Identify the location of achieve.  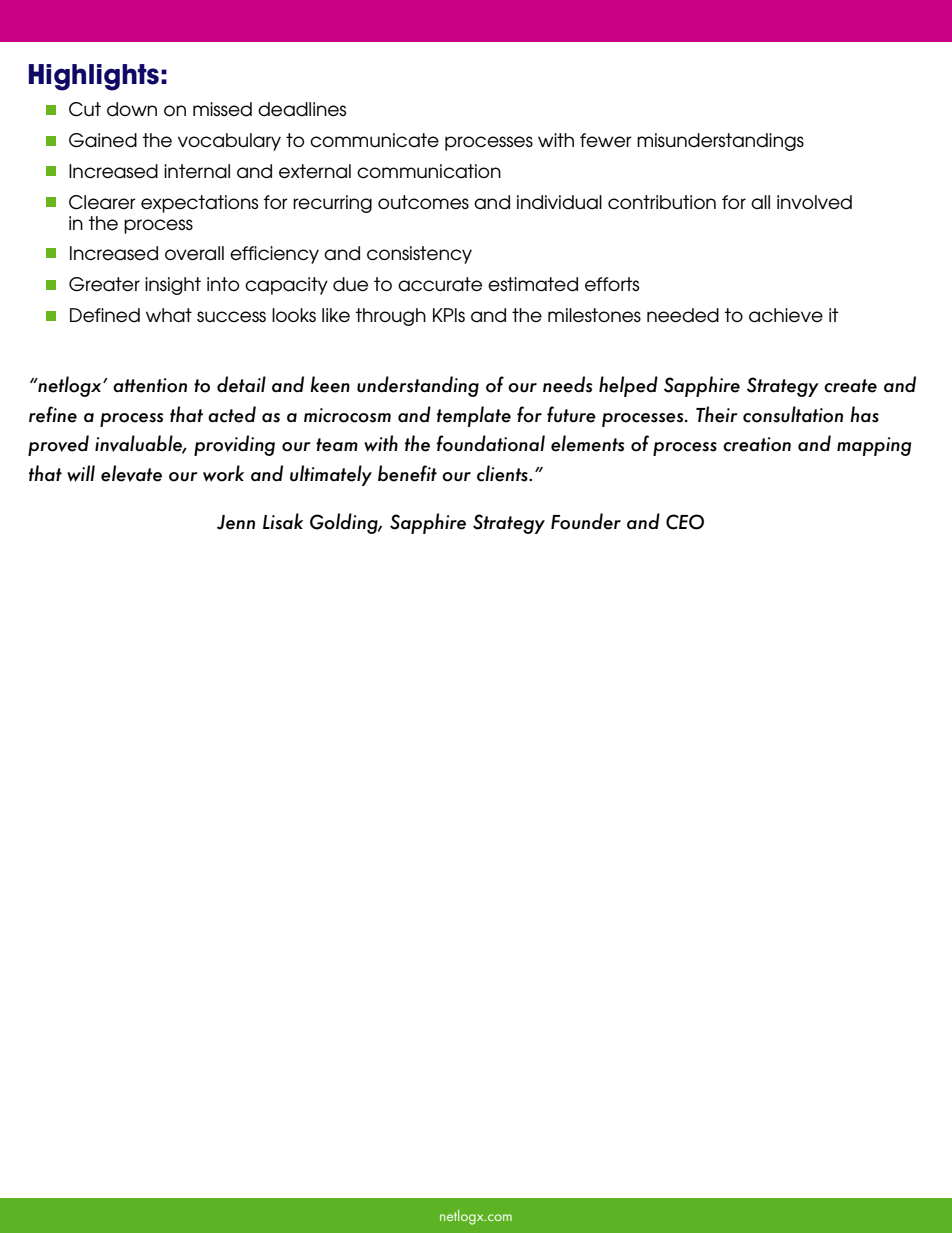
(786, 315).
